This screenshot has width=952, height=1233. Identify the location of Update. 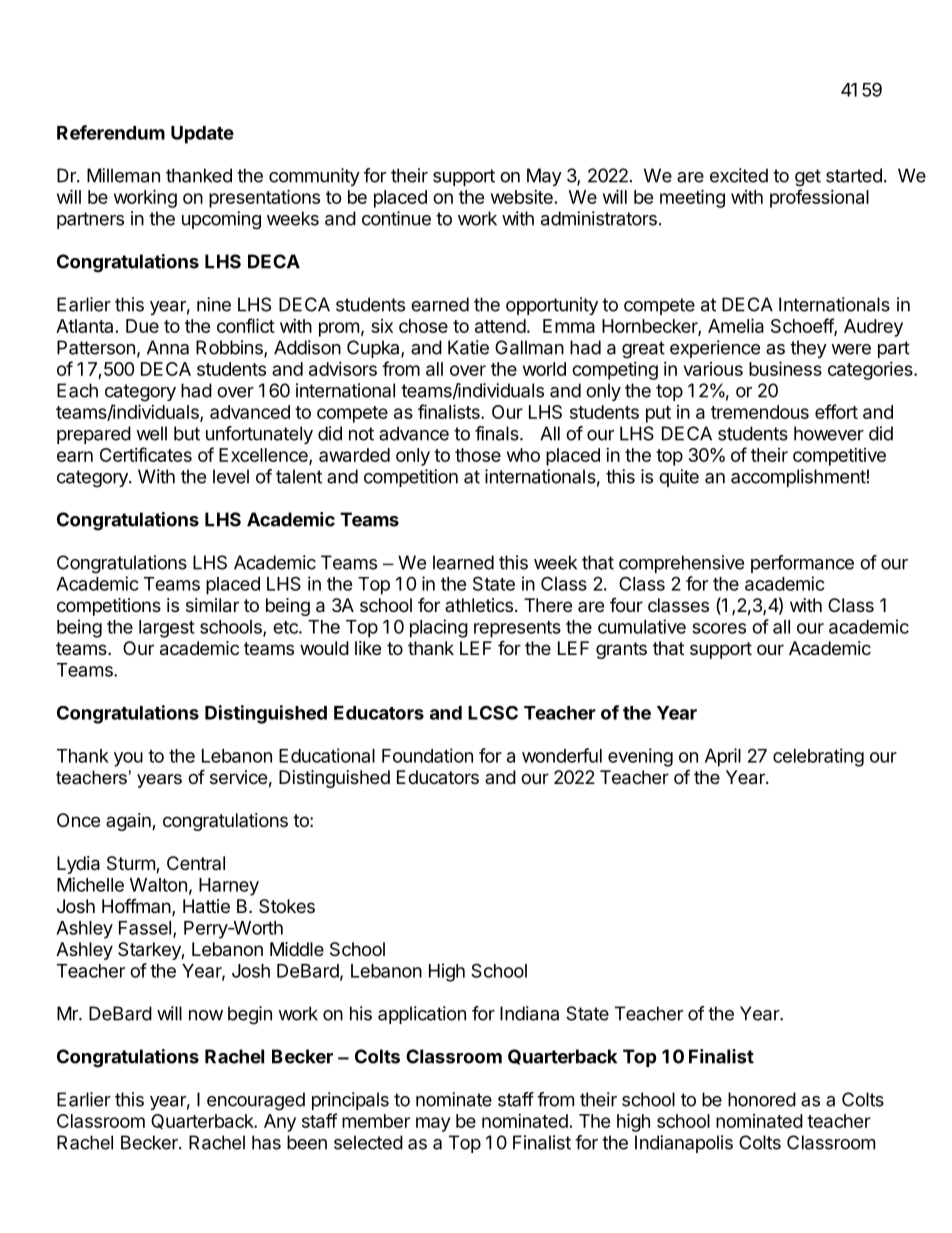
(202, 135).
